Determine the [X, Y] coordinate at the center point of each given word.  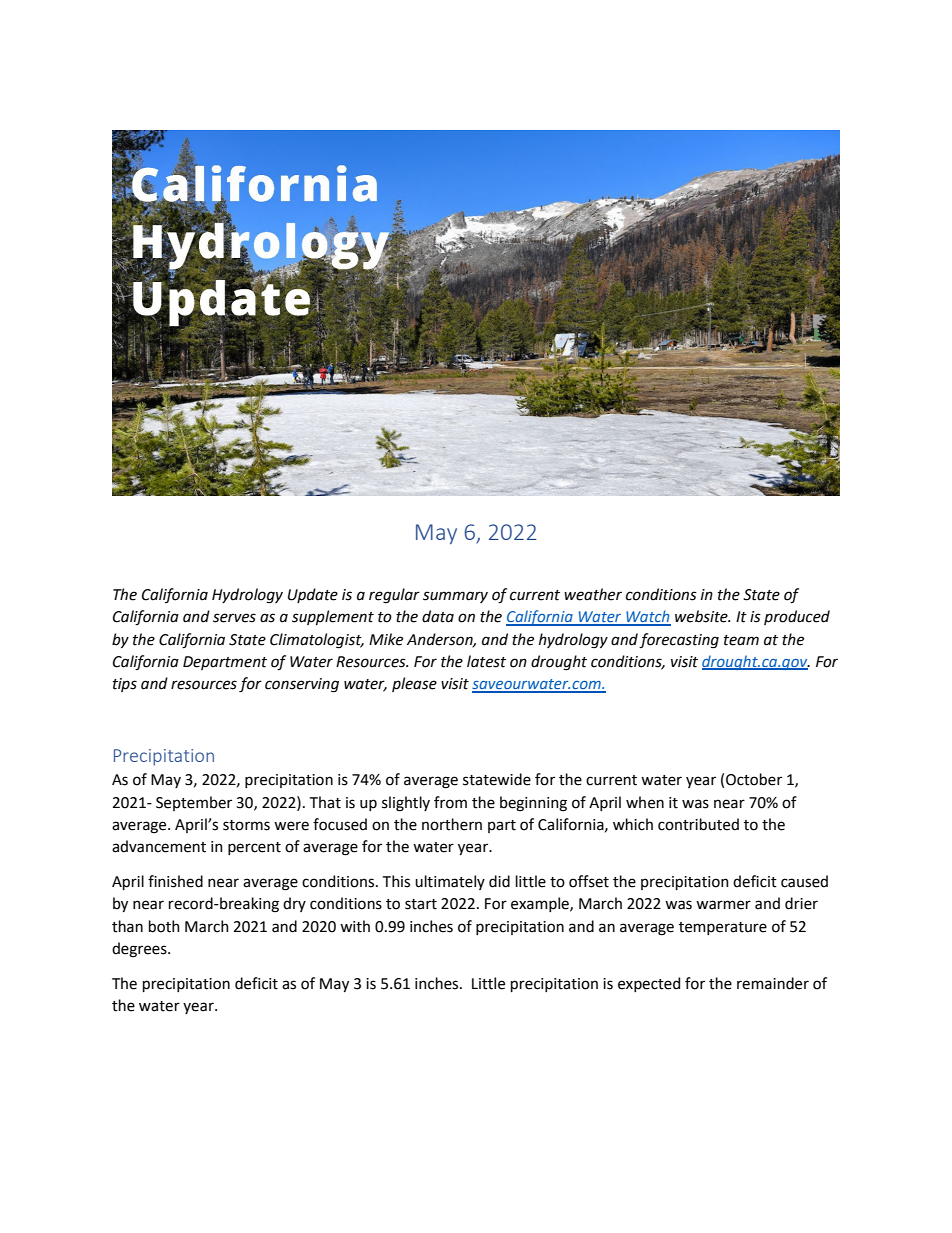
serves [234, 618]
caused [804, 881]
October [754, 779]
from [450, 802]
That [325, 802]
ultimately [450, 882]
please [414, 684]
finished [175, 881]
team [741, 640]
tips [125, 685]
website [702, 616]
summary [455, 597]
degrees [140, 950]
